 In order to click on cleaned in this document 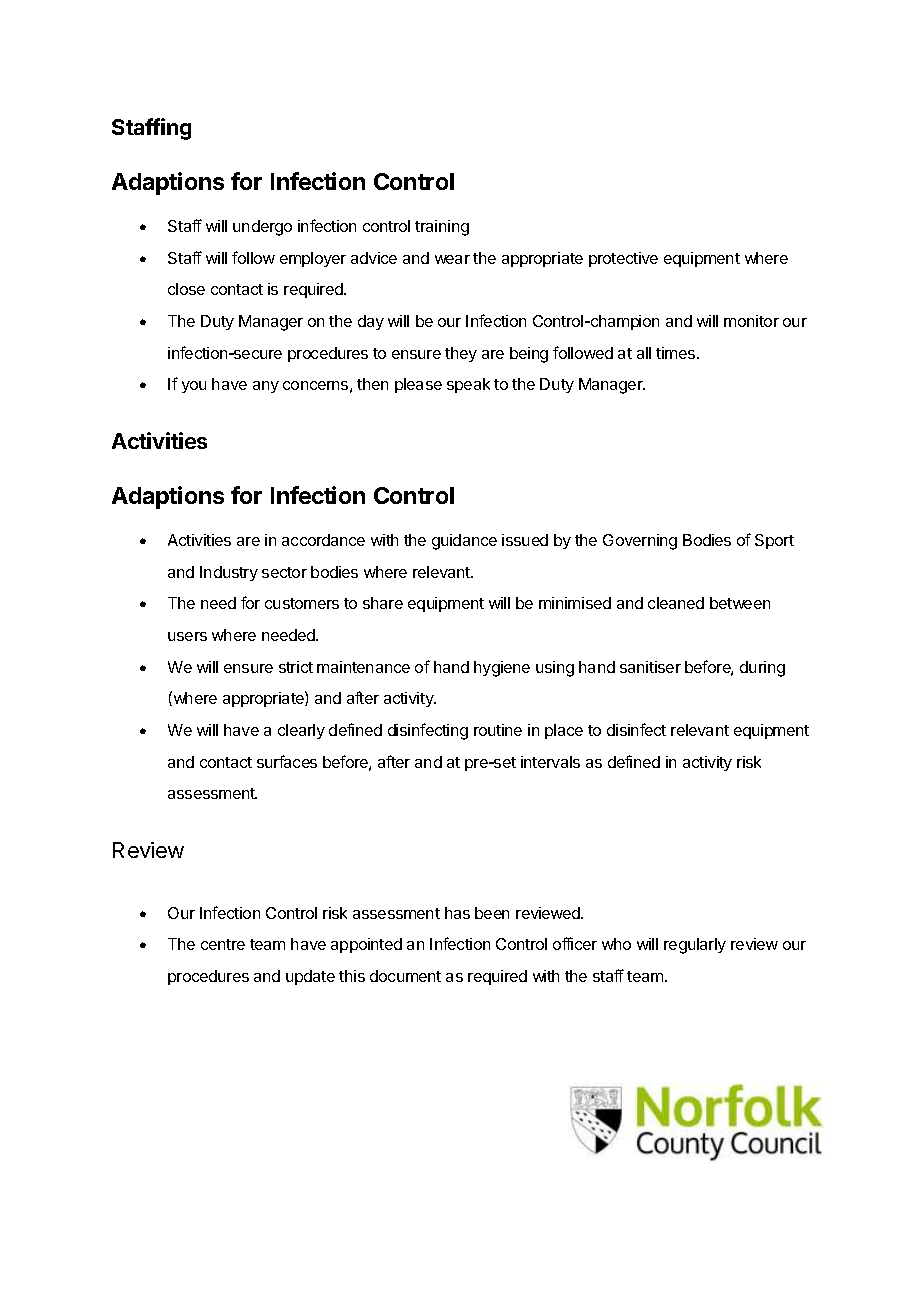, I will do `click(676, 603)`.
